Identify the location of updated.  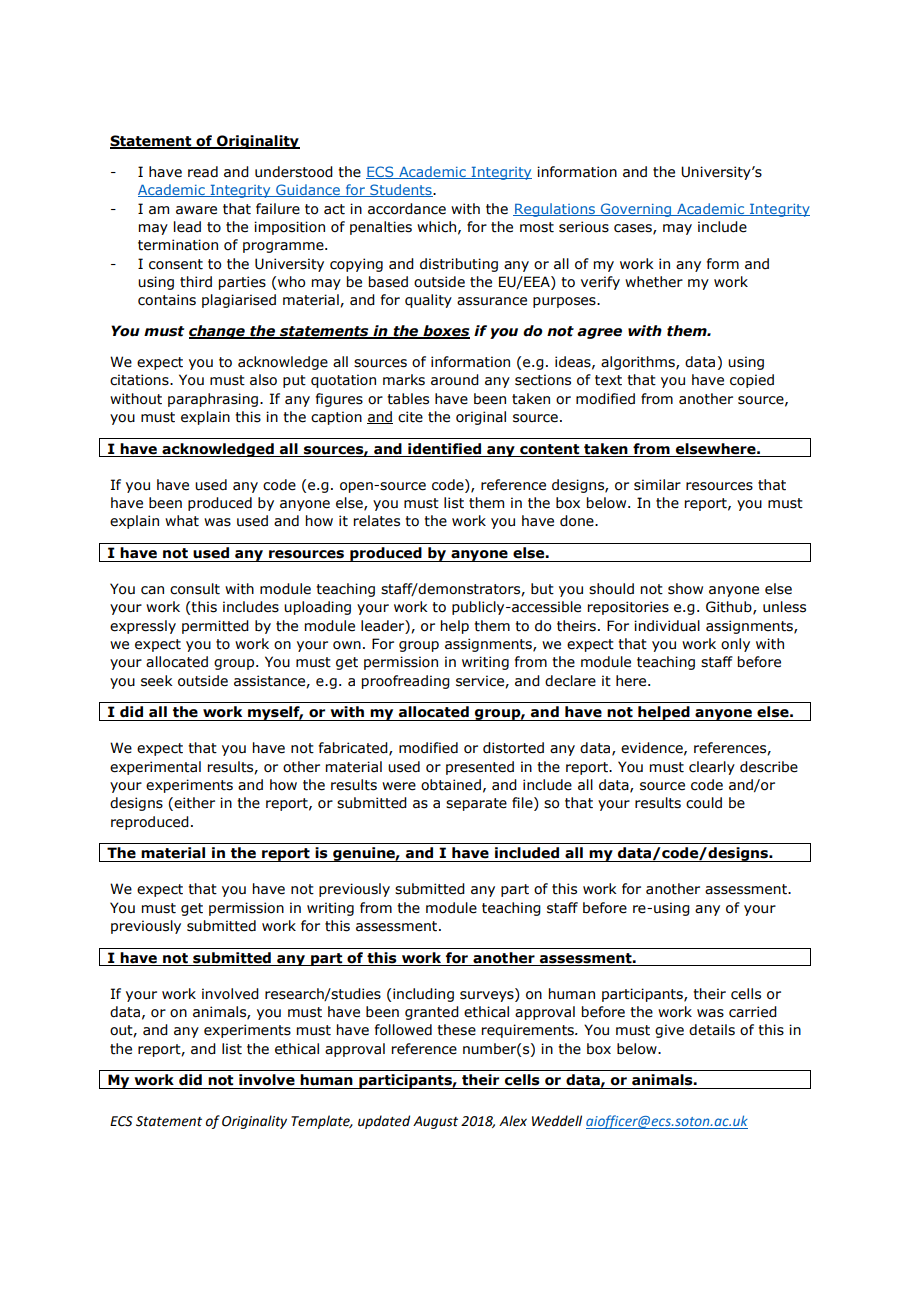
(384, 1122).
